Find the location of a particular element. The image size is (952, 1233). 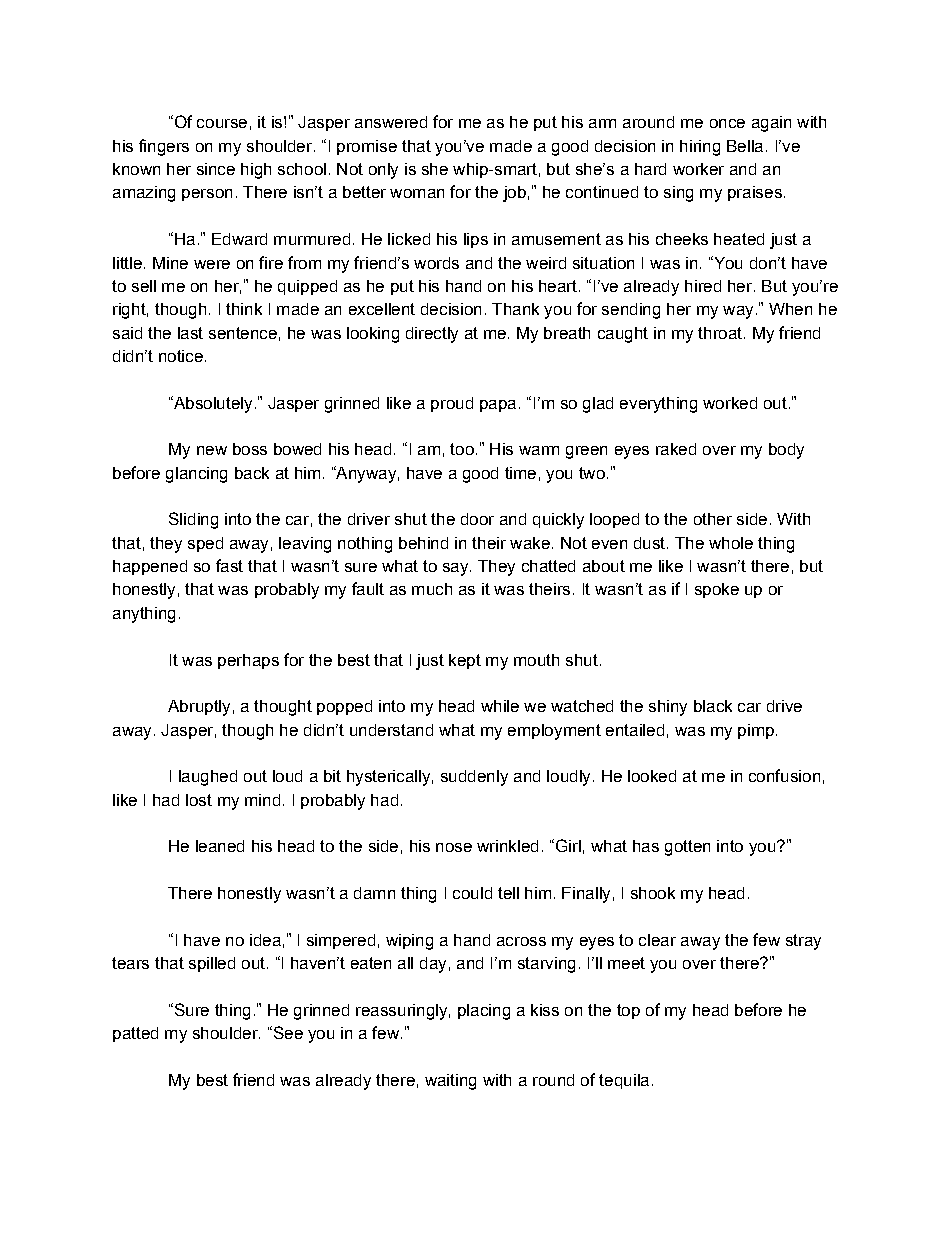

too is located at coordinates (462, 449).
